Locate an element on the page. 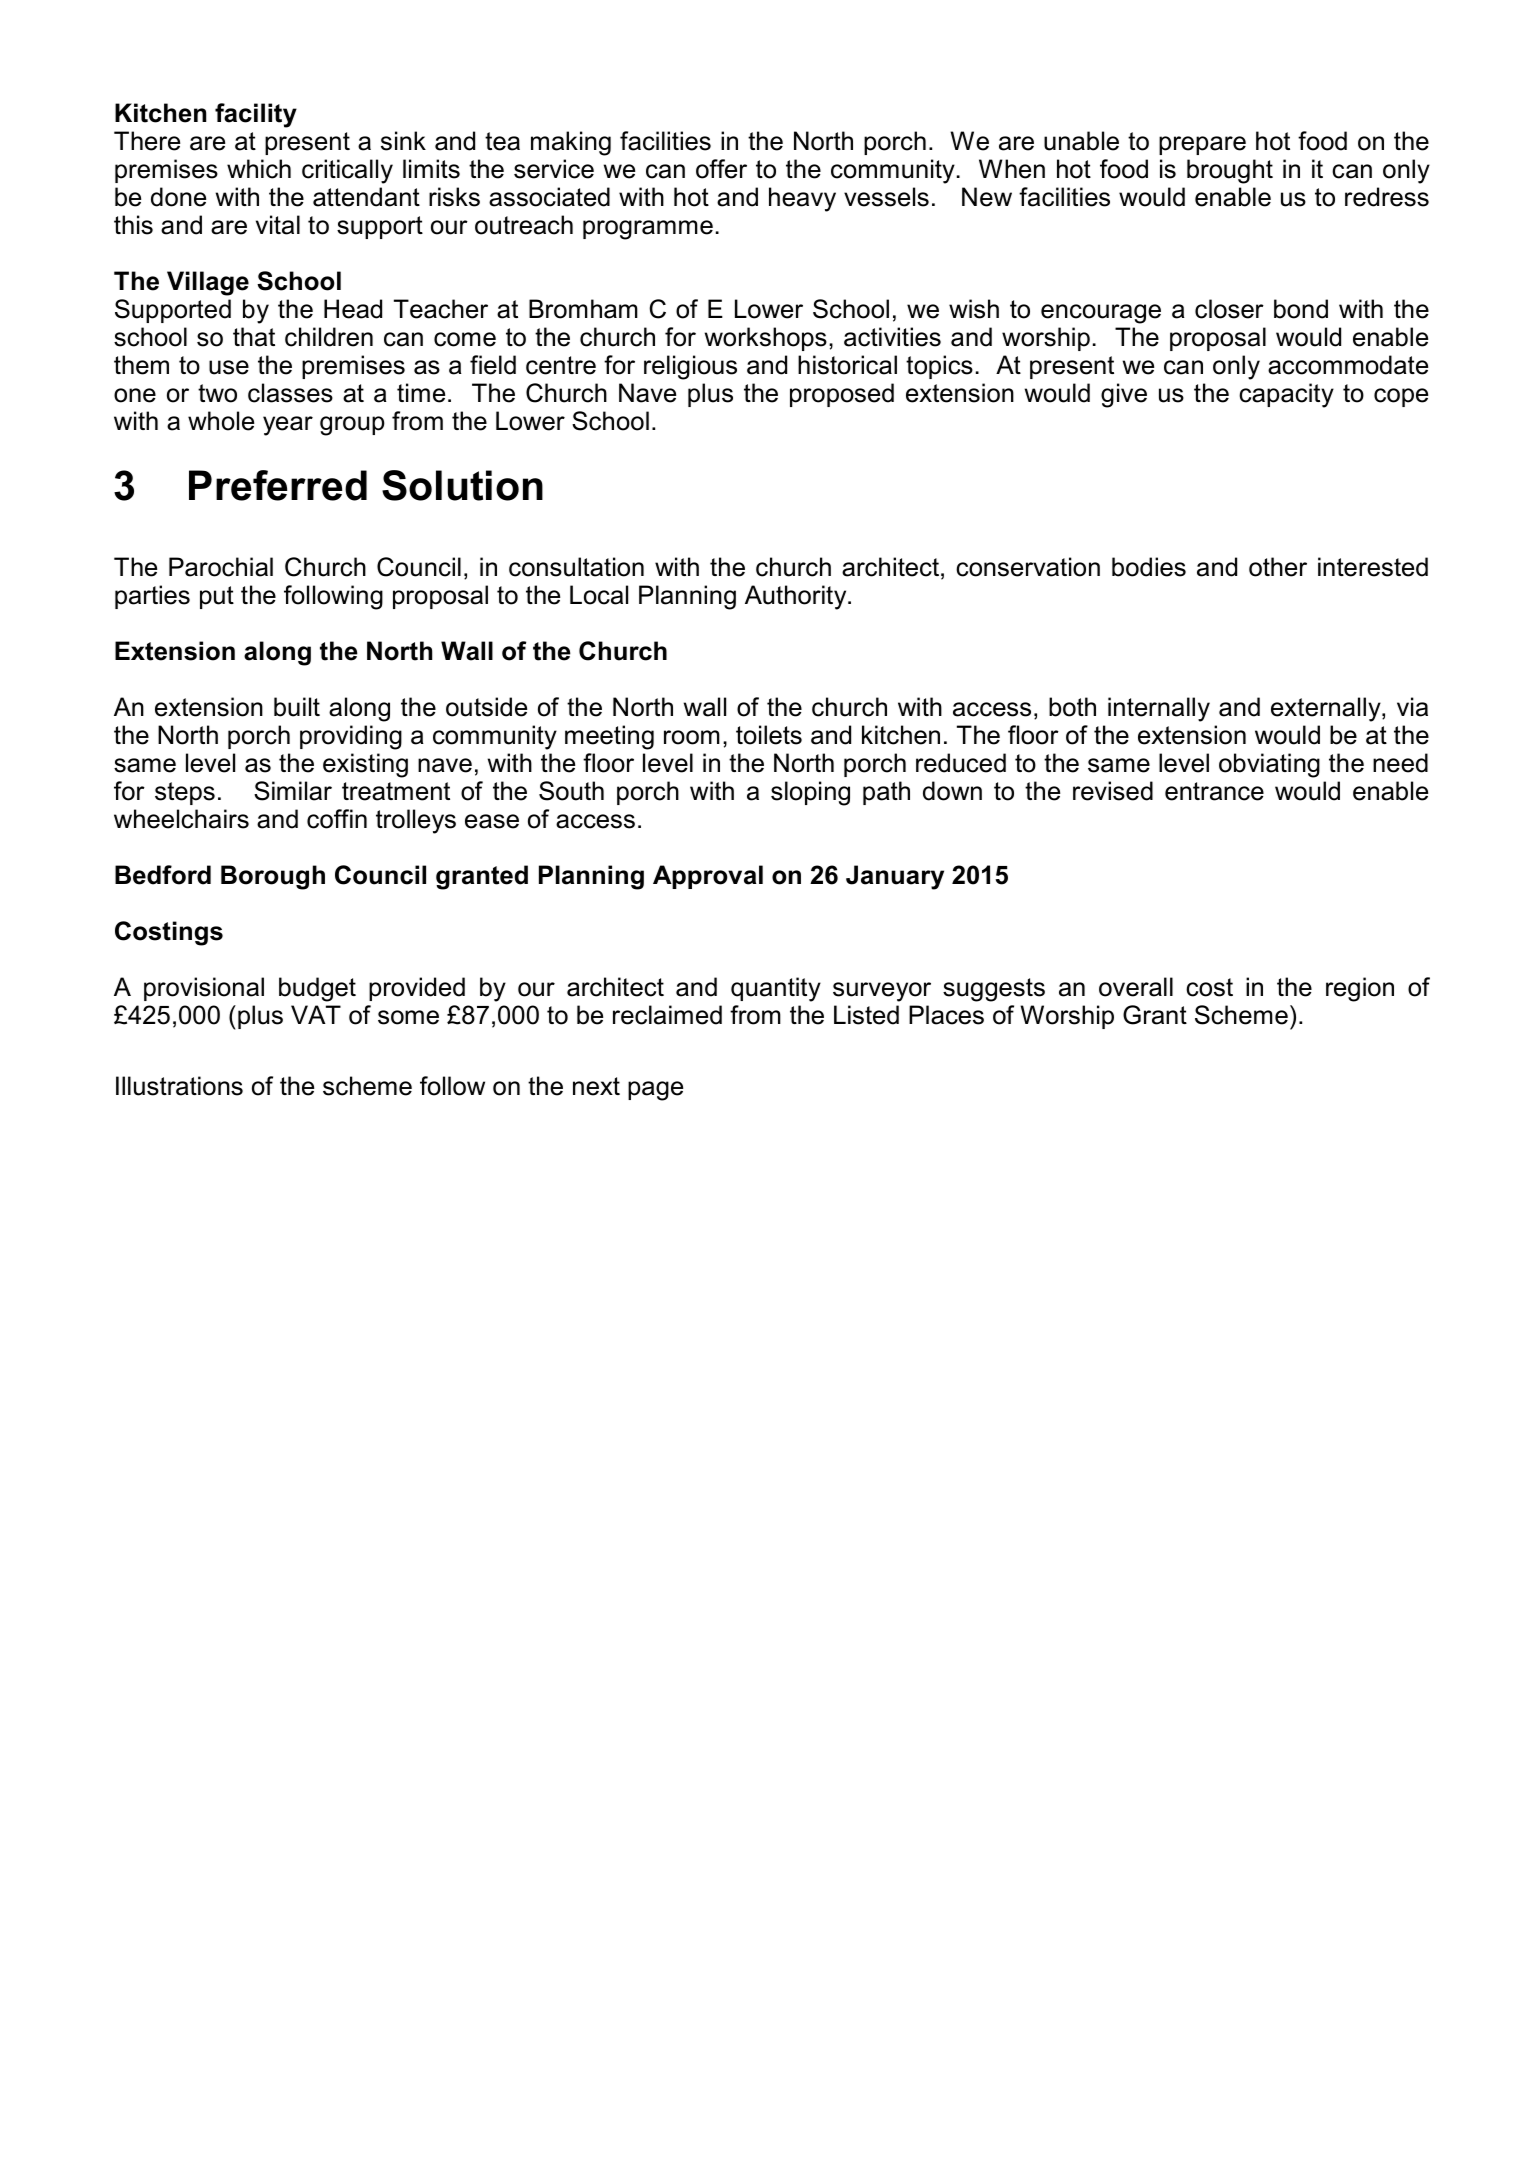 This image has height=2166, width=1532. offer is located at coordinates (721, 169).
